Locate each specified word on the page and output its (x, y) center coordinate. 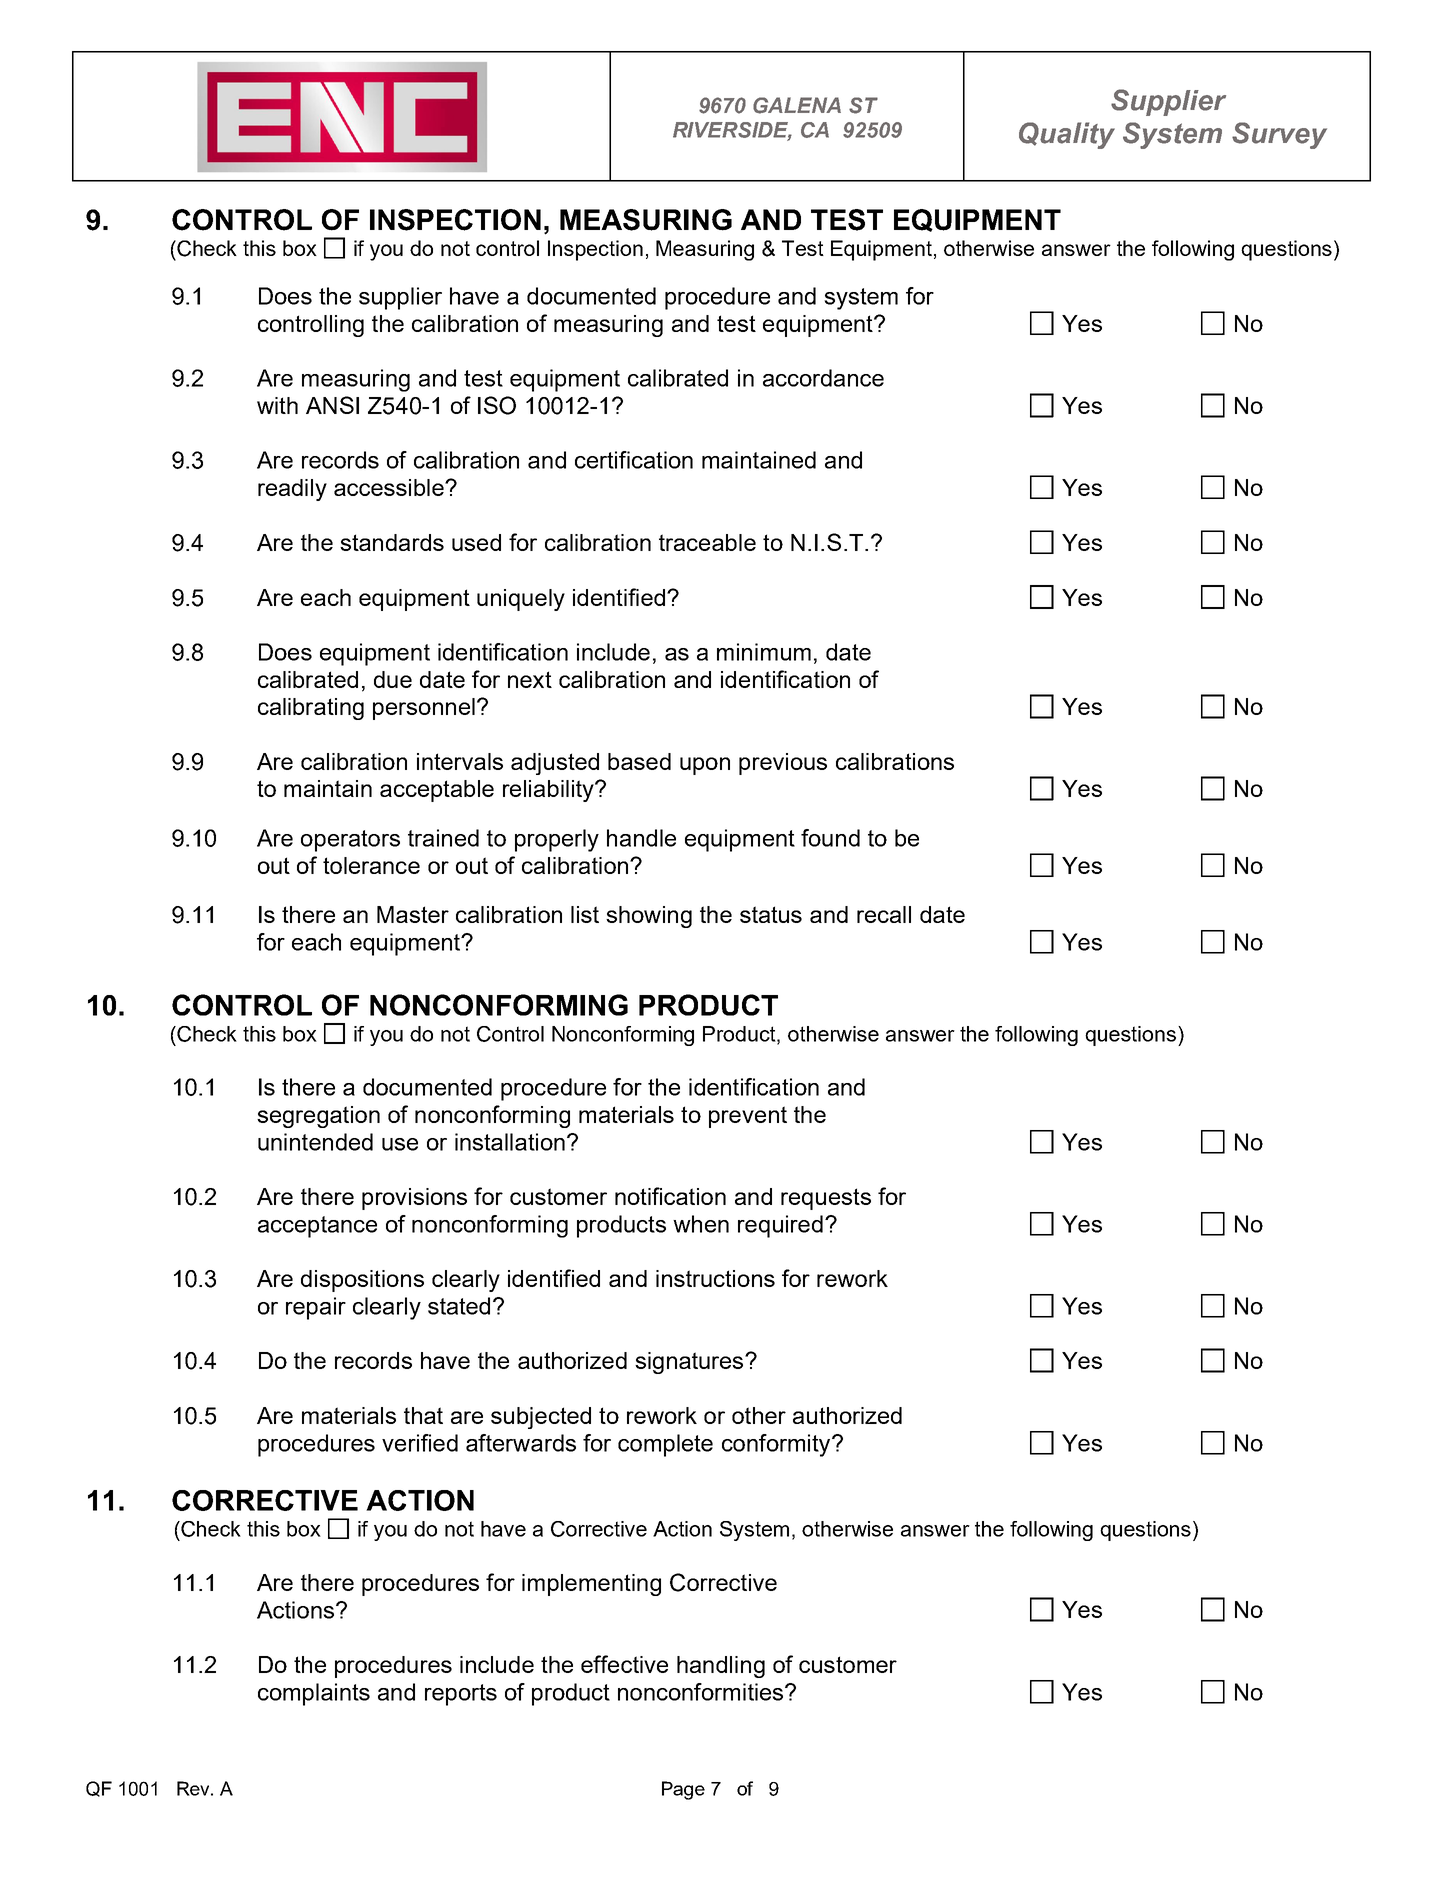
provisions (414, 1199)
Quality (1067, 135)
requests (826, 1199)
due (393, 679)
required (780, 1226)
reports (461, 1695)
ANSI (332, 405)
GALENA (797, 105)
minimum (764, 652)
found (830, 838)
